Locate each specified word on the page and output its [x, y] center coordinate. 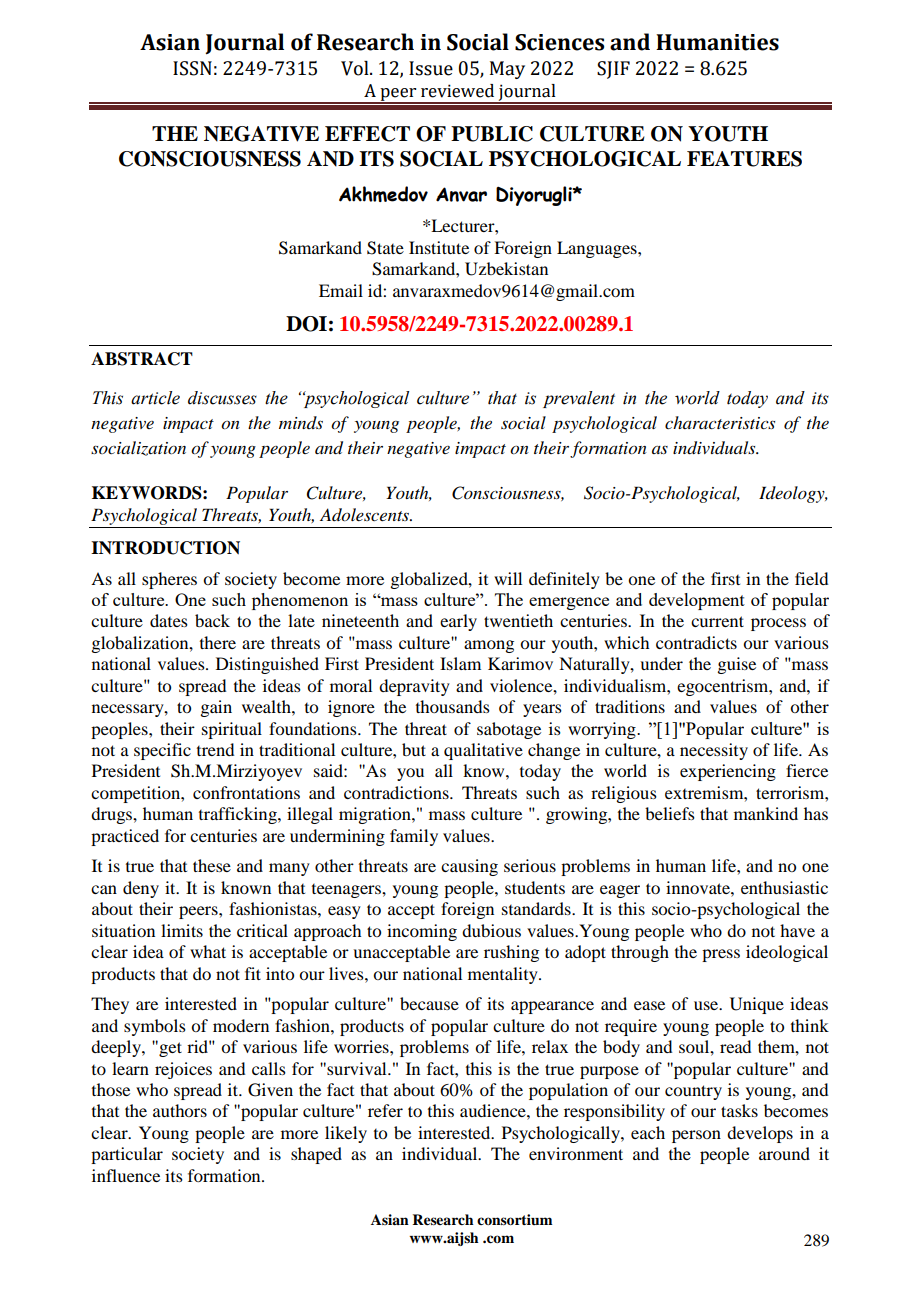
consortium [515, 1219]
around [784, 1153]
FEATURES [744, 159]
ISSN [192, 68]
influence [126, 1175]
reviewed [457, 91]
